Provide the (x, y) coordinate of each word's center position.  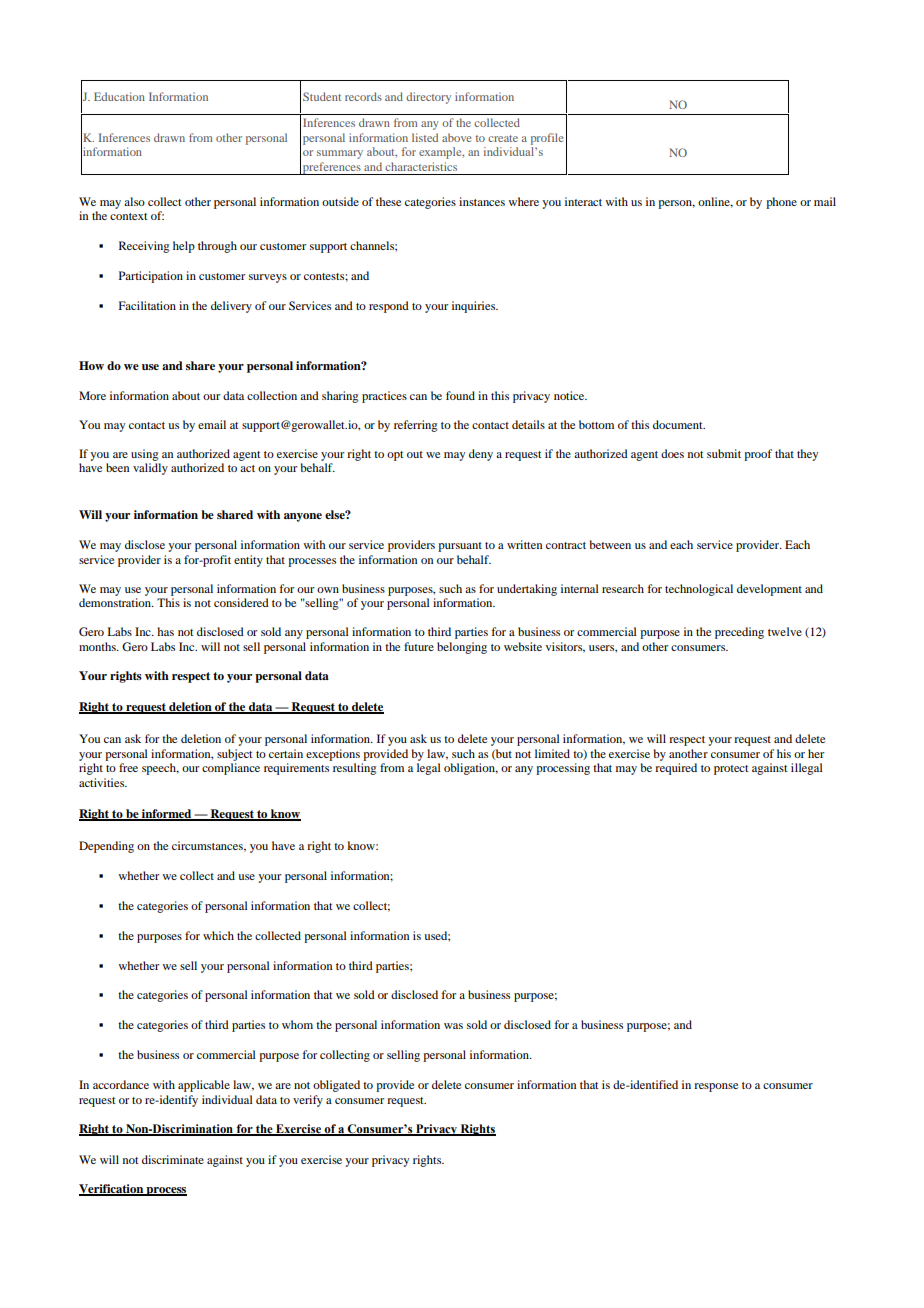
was (453, 1026)
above (457, 137)
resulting (355, 769)
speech (160, 769)
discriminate (173, 1159)
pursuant (460, 547)
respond (389, 307)
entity (248, 561)
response (716, 1087)
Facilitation (147, 305)
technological (699, 590)
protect (731, 770)
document (679, 424)
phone (781, 203)
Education (119, 96)
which (218, 935)
